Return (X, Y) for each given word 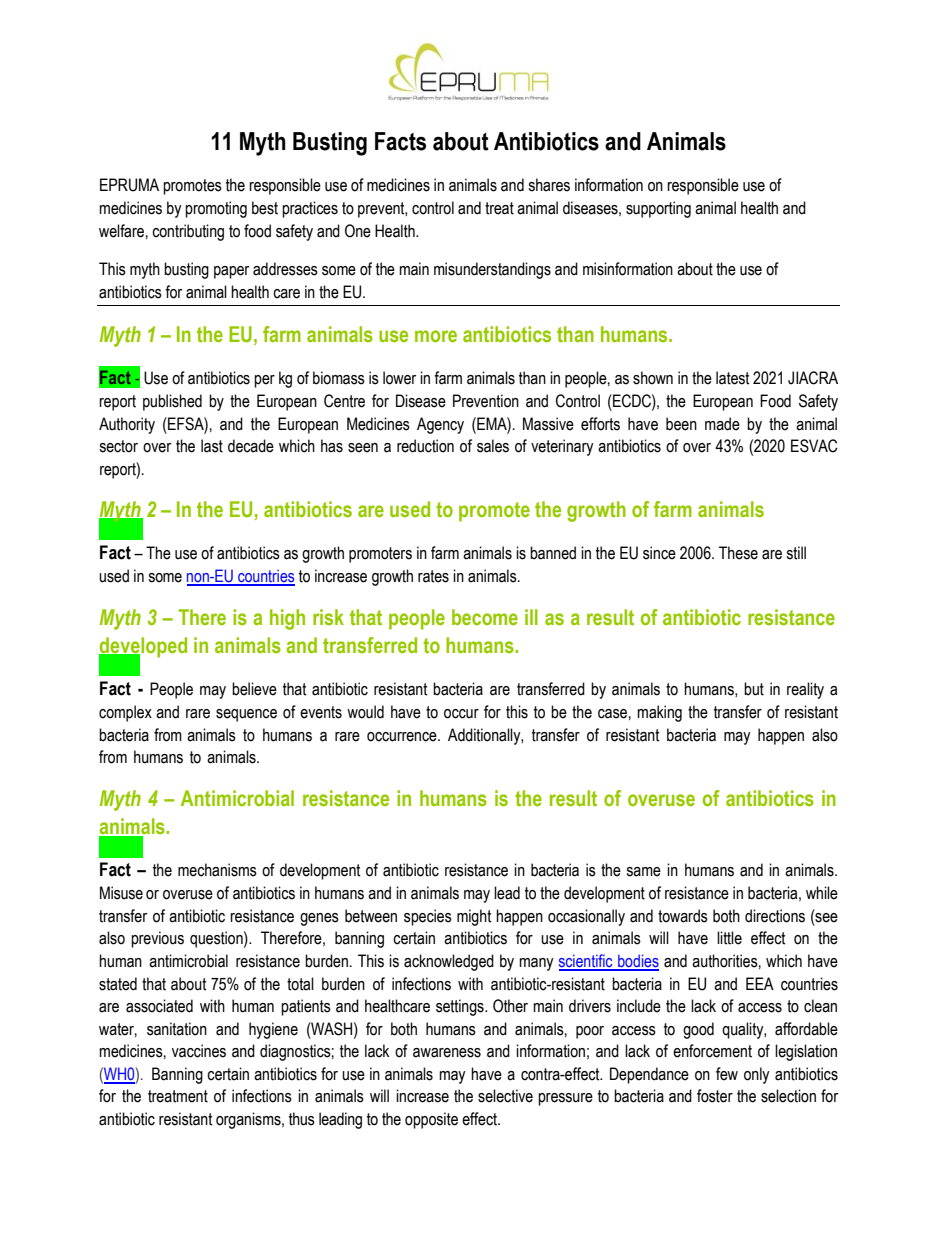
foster (715, 1096)
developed (143, 648)
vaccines (199, 1051)
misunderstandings (492, 270)
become (485, 617)
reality (805, 690)
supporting (658, 209)
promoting (216, 209)
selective (505, 1096)
